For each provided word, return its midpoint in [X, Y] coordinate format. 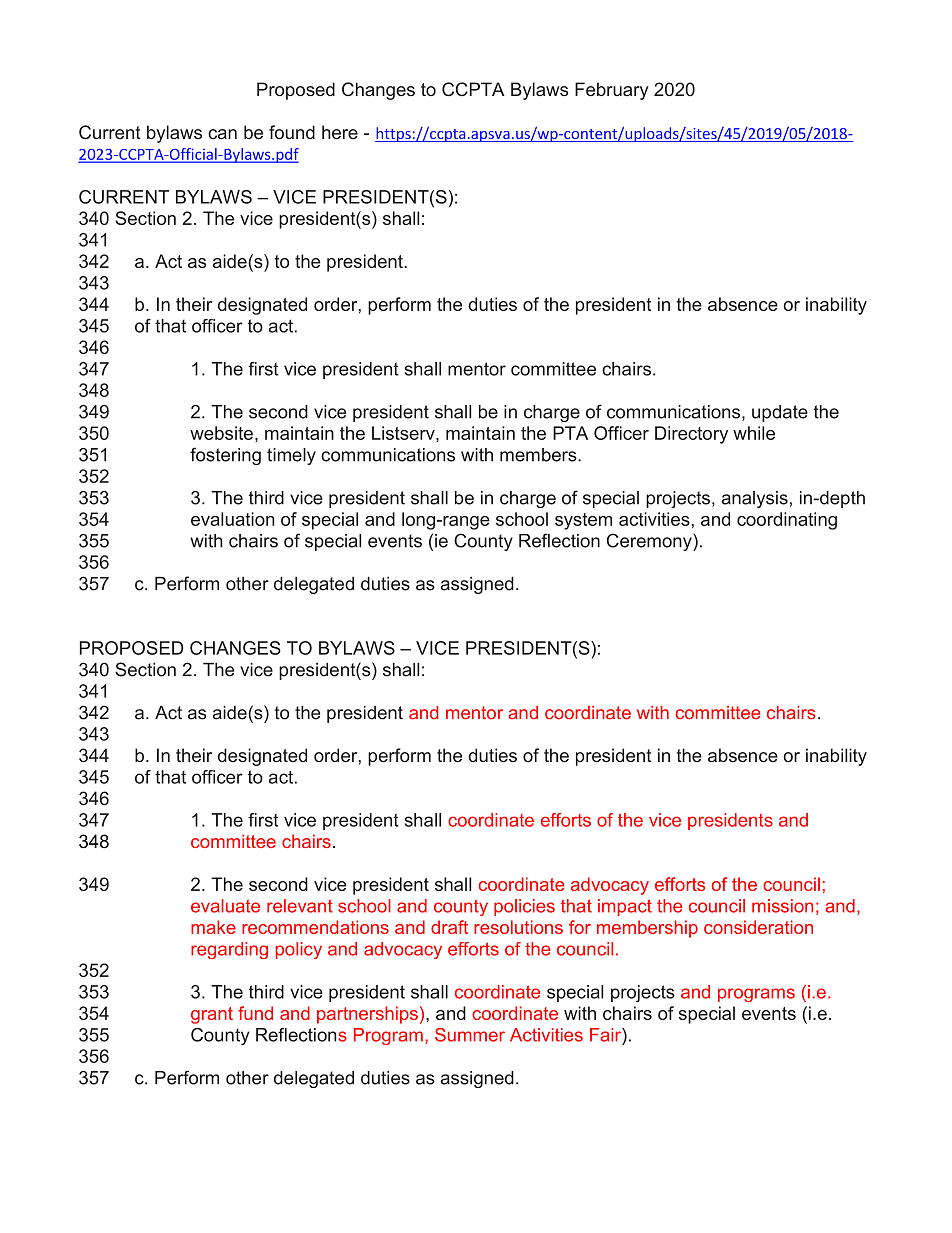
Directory [691, 435]
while [754, 433]
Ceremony [650, 542]
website [221, 433]
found [292, 132]
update [780, 413]
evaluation [232, 519]
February [612, 91]
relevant [300, 906]
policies [524, 907]
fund [255, 1013]
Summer [470, 1035]
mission [782, 906]
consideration [758, 927]
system [583, 521]
